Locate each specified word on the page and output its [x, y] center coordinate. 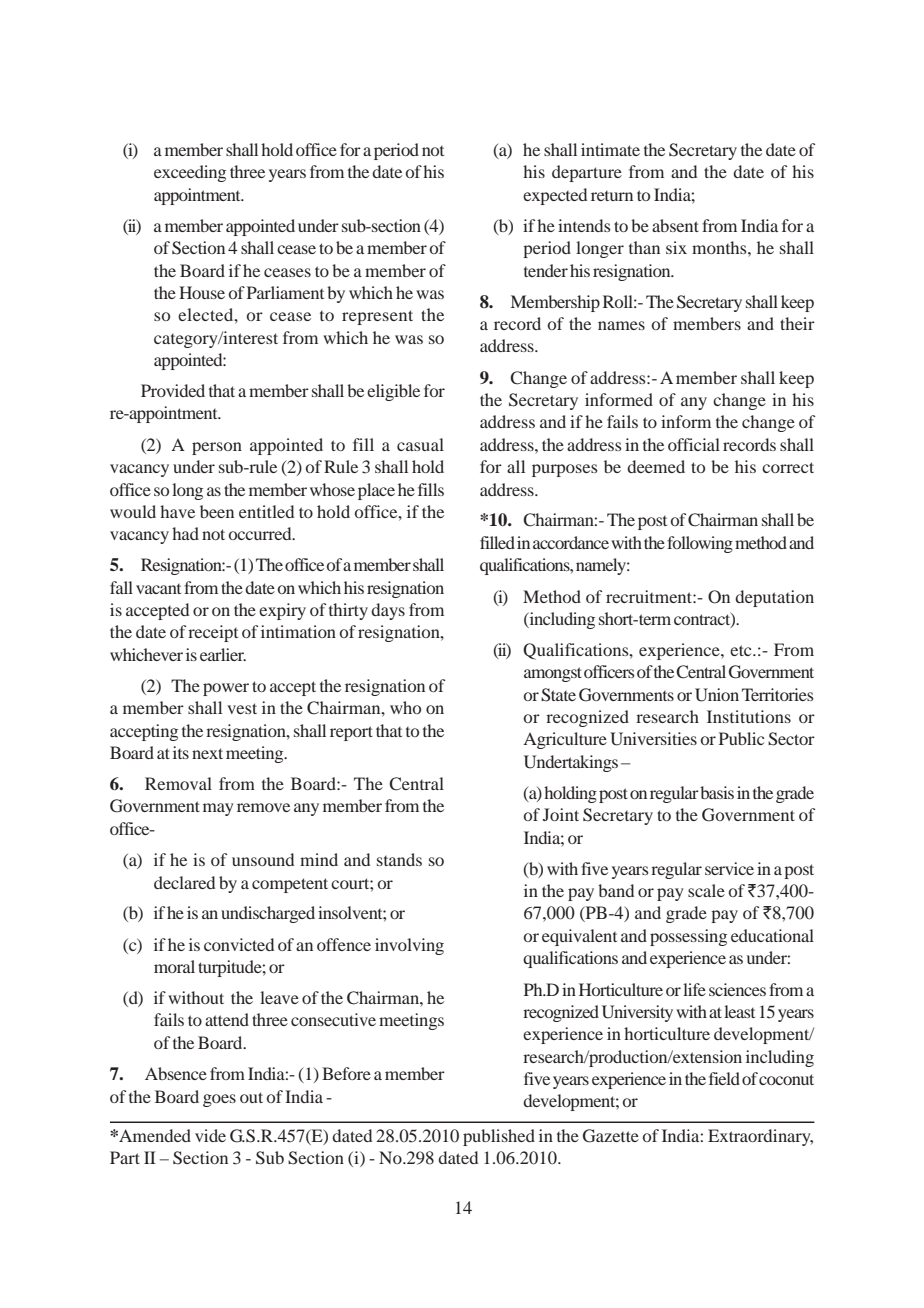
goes [219, 1100]
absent [675, 225]
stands [399, 859]
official [694, 444]
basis [717, 792]
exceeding [190, 173]
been [217, 511]
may [218, 809]
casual [420, 444]
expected [555, 196]
